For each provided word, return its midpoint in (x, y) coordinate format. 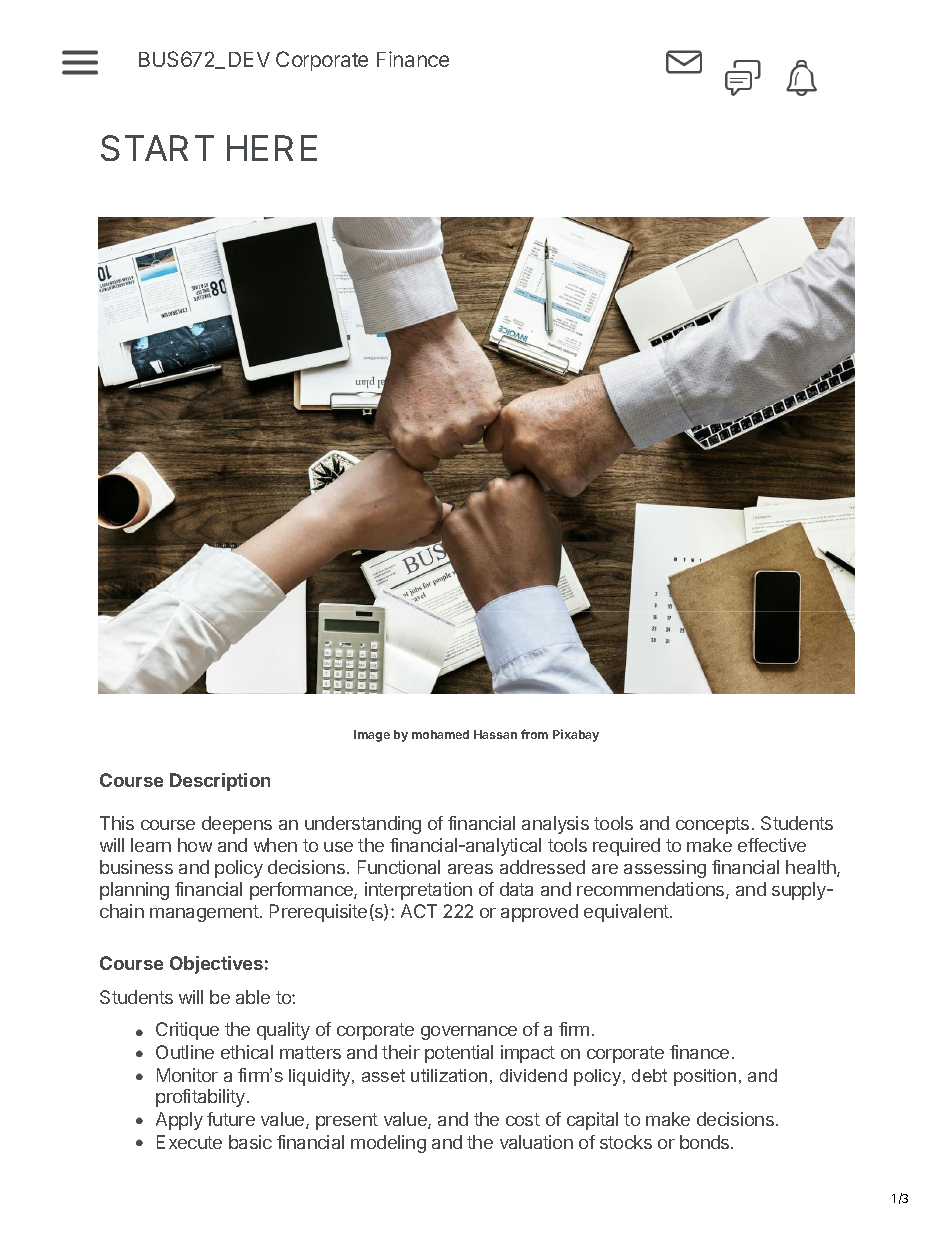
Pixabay (576, 735)
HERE (272, 148)
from (534, 734)
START (157, 148)
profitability (200, 1098)
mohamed (440, 734)
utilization (449, 1075)
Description (220, 782)
